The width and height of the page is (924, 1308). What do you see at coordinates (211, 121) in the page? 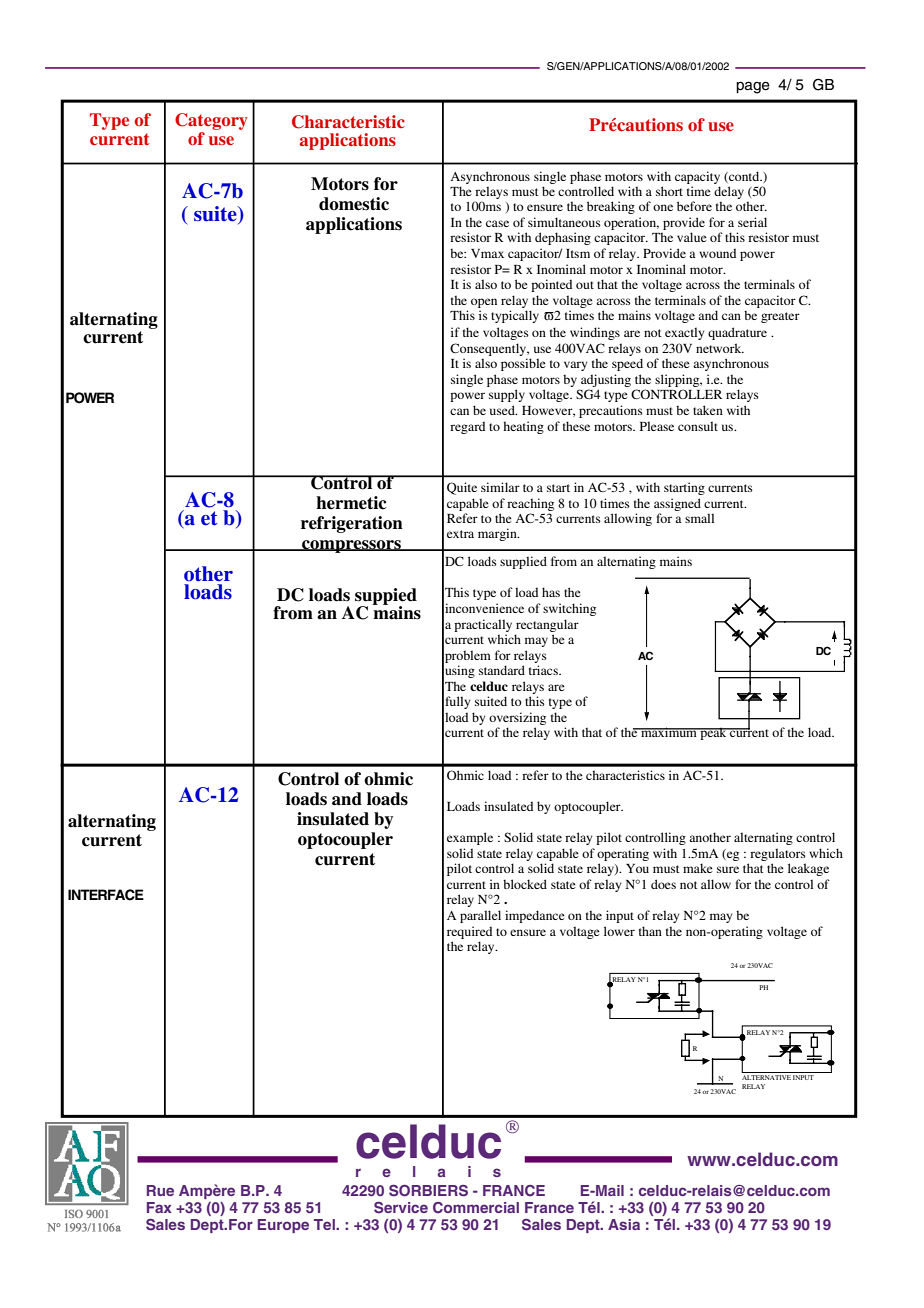
I see `Category` at bounding box center [211, 121].
